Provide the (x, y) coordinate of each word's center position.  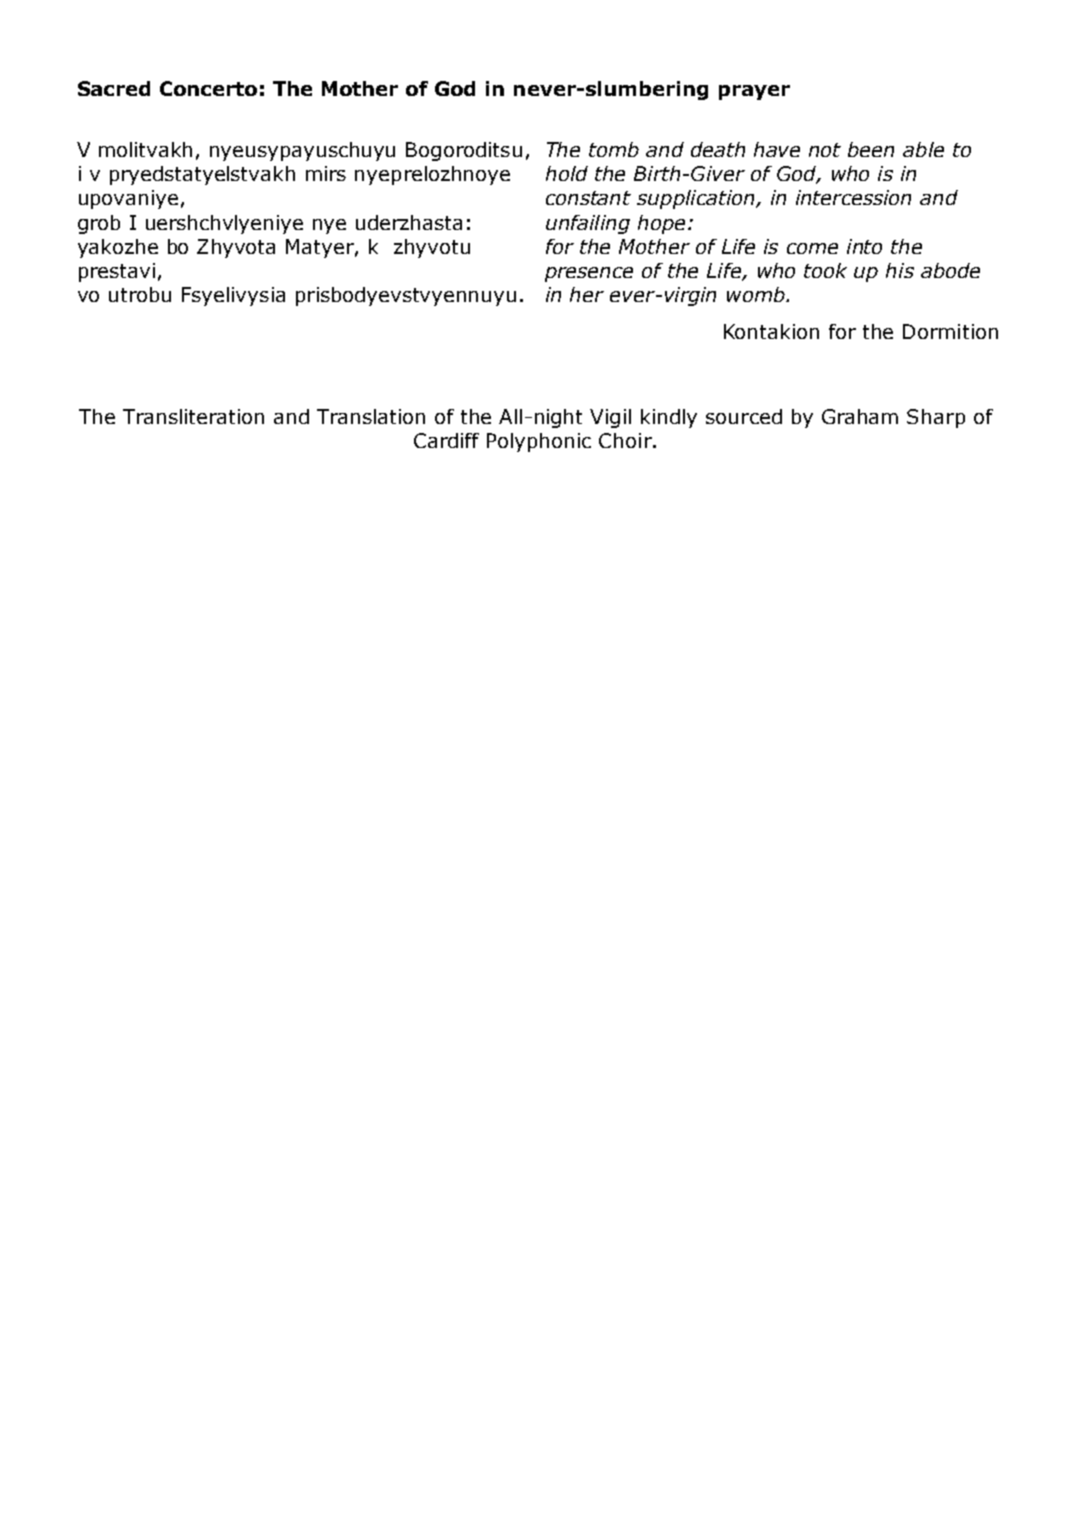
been (871, 149)
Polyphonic (539, 442)
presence (589, 274)
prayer (754, 92)
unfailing (588, 224)
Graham (860, 416)
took (825, 270)
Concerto (208, 88)
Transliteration (193, 416)
